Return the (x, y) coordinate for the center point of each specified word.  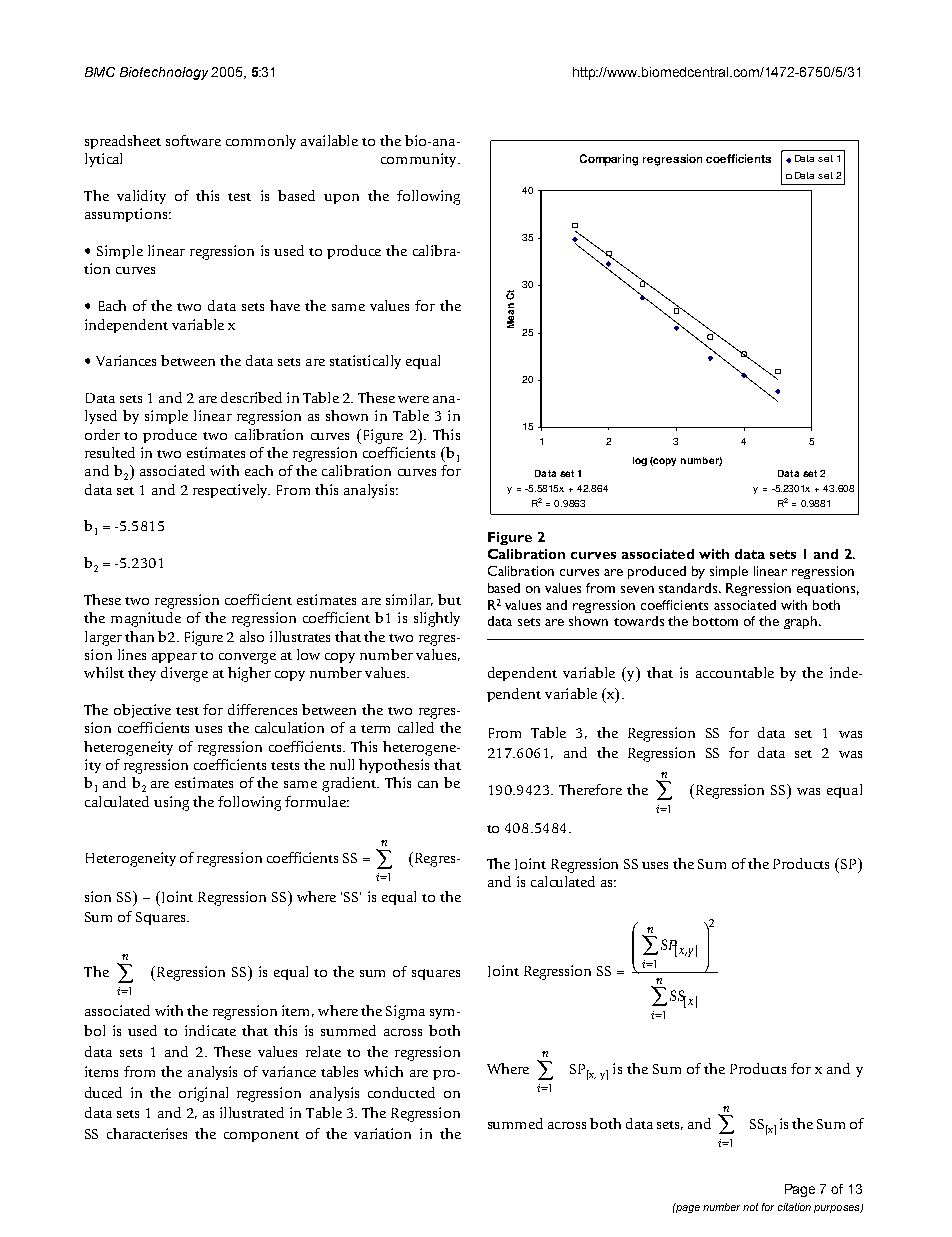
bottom (715, 621)
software (193, 140)
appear (174, 658)
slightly (437, 619)
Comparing (609, 160)
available (329, 140)
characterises (147, 1133)
